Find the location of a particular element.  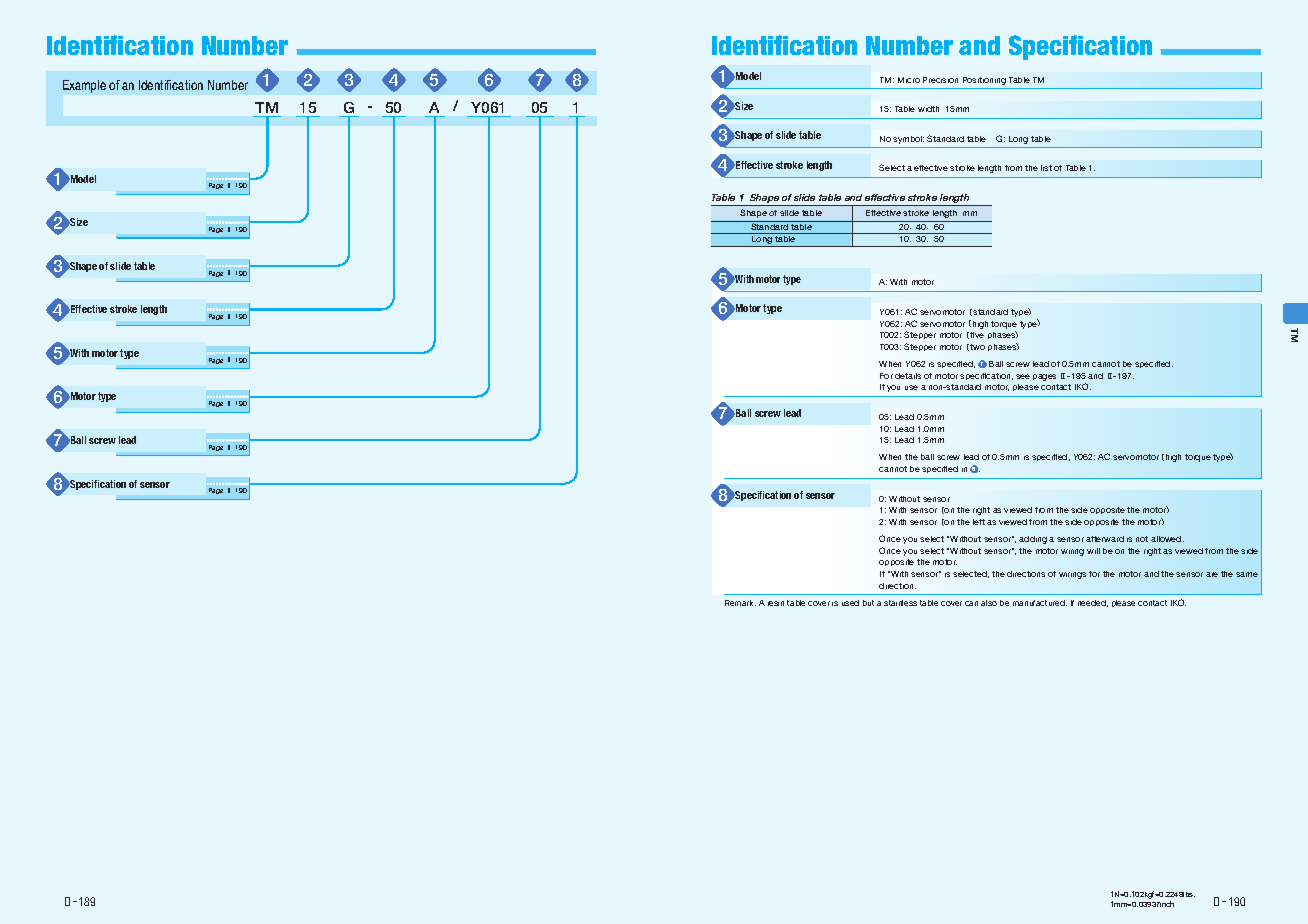

resin is located at coordinates (776, 603).
